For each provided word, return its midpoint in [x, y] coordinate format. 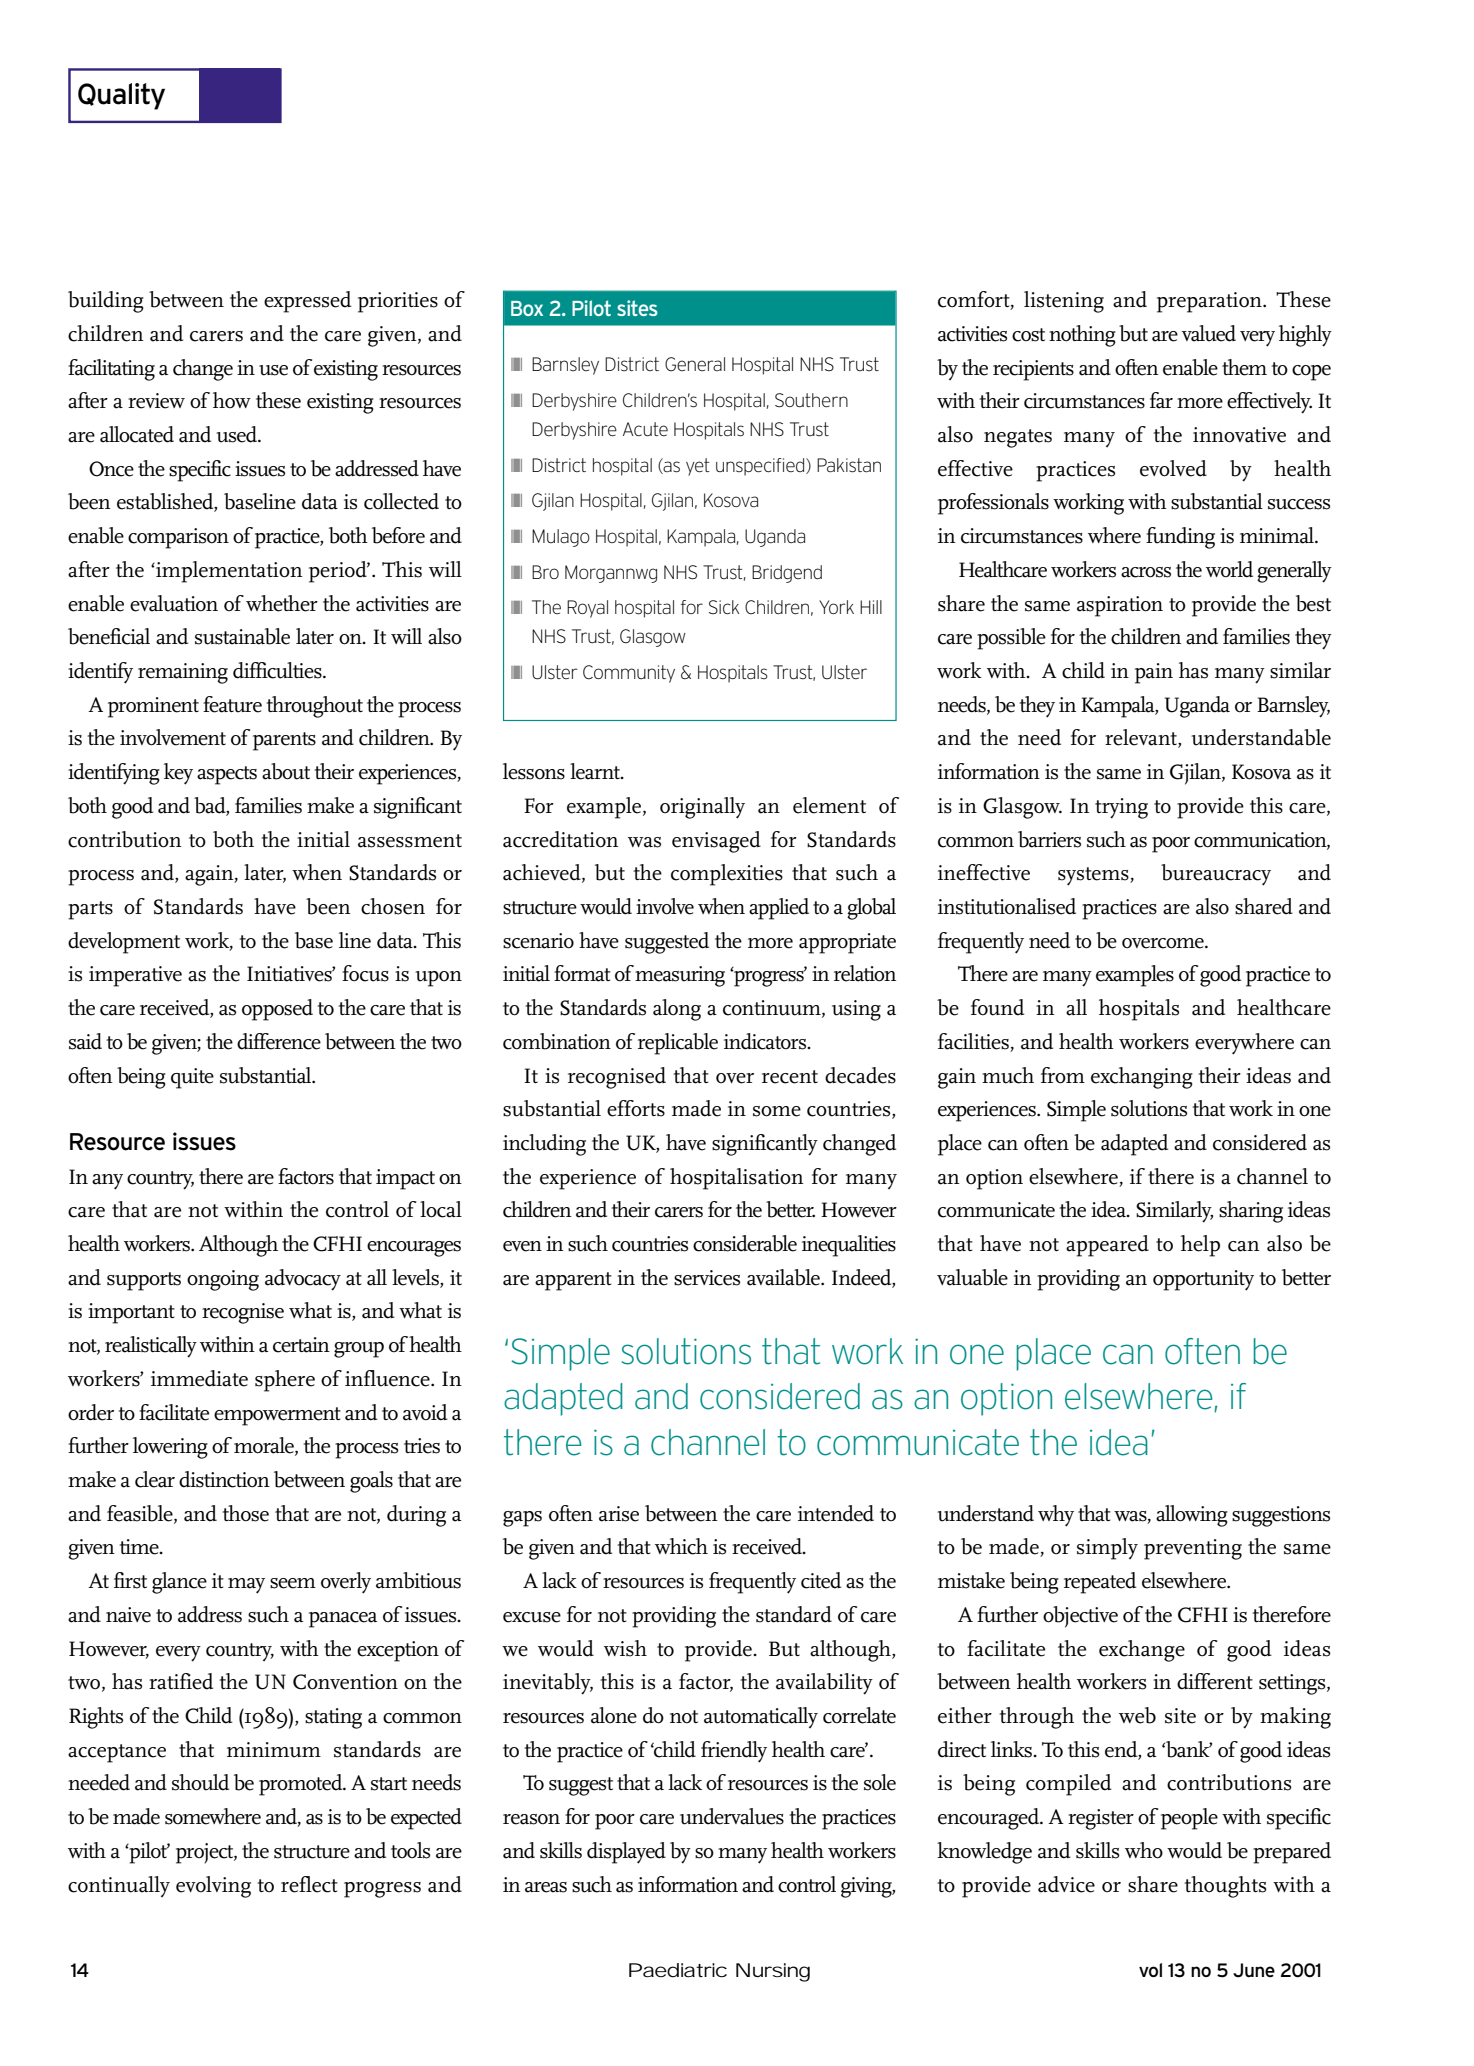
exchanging [1142, 1078]
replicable [678, 1044]
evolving [213, 1887]
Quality [121, 96]
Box [527, 308]
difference [279, 1041]
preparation [1210, 302]
